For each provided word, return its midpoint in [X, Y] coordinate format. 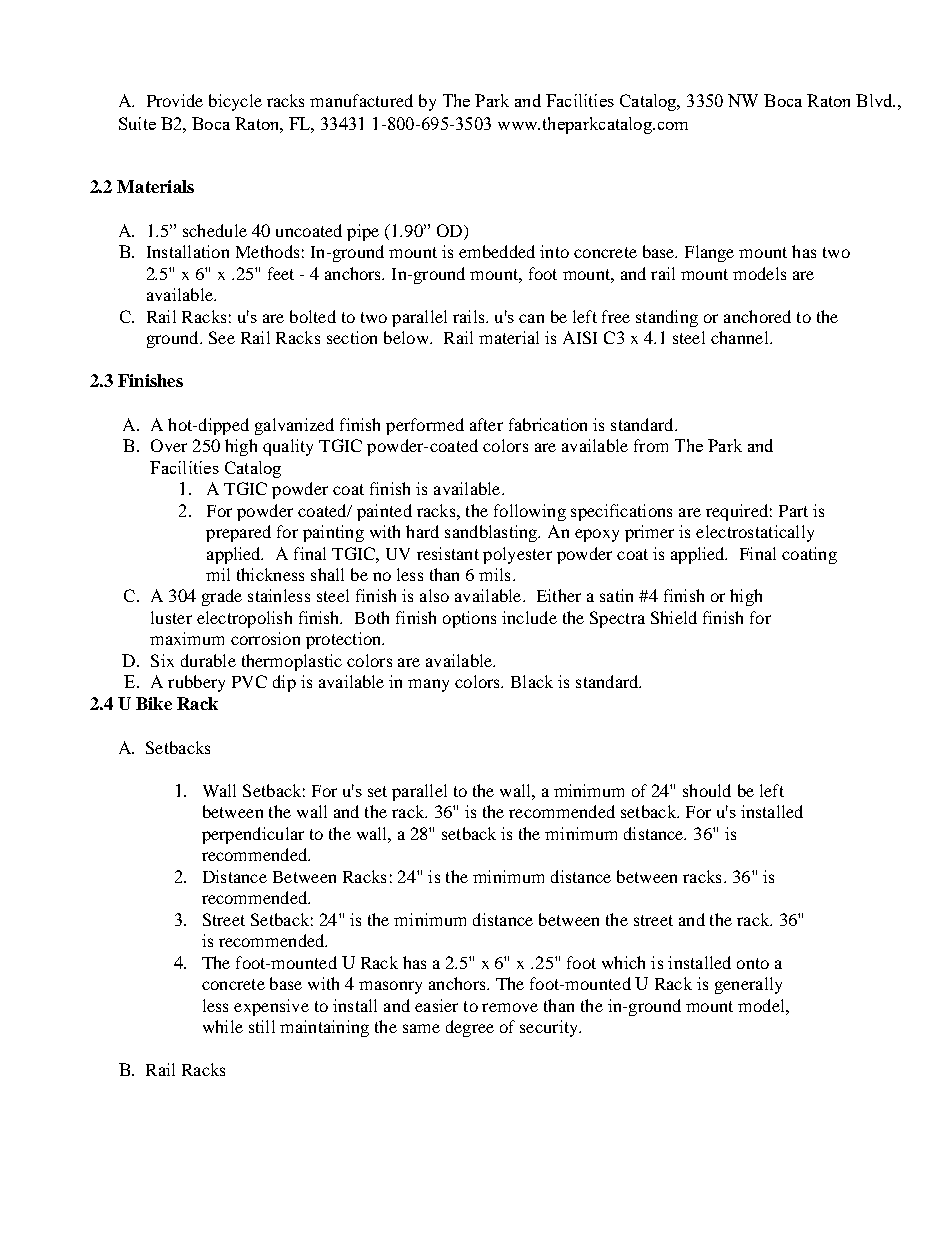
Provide [175, 100]
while [223, 1026]
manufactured [361, 100]
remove [510, 1007]
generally [748, 985]
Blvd [875, 100]
